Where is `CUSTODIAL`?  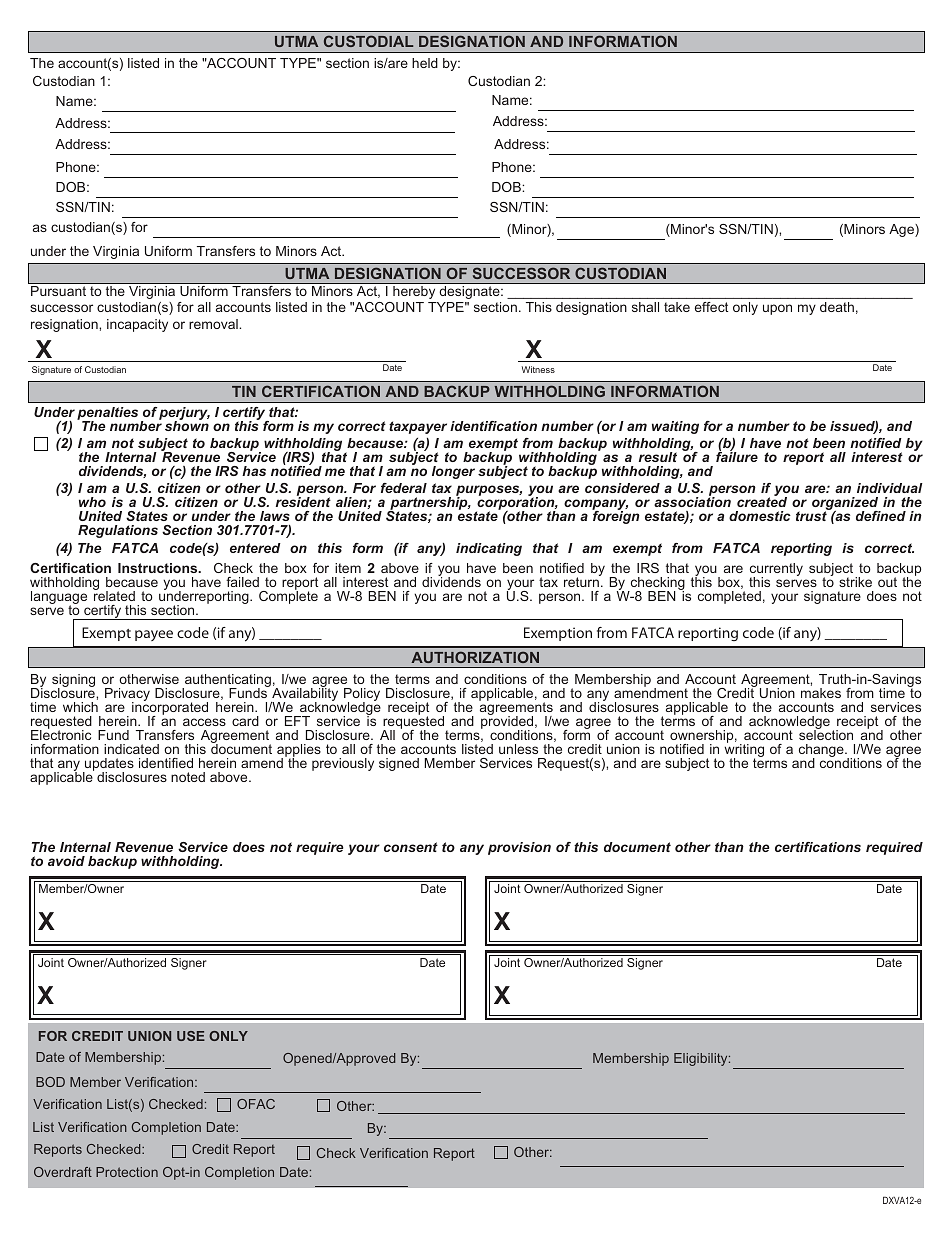
CUSTODIAL is located at coordinates (368, 41).
